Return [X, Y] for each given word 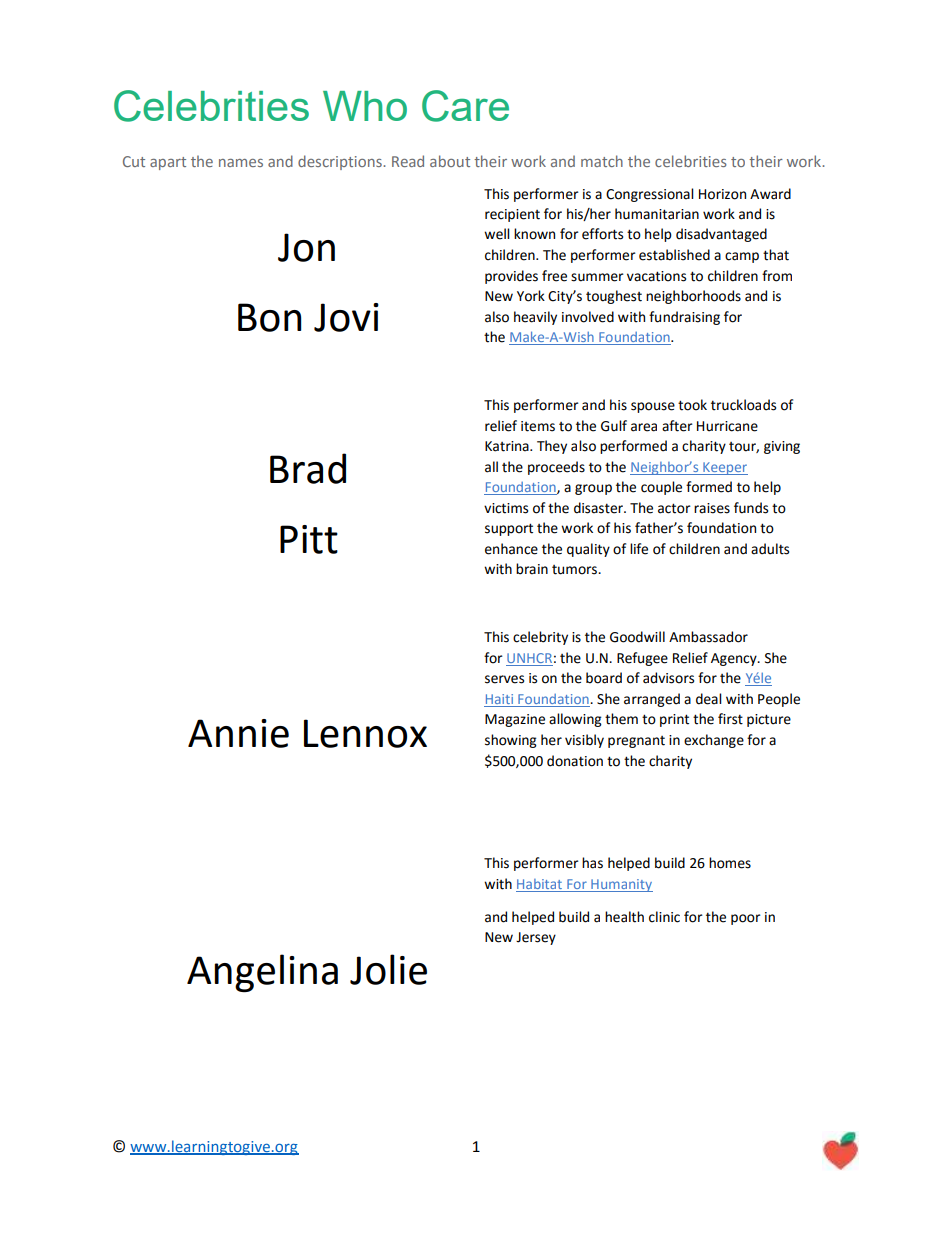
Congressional [650, 195]
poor [746, 919]
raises [712, 508]
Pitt [309, 539]
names [241, 163]
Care [465, 106]
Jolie [388, 969]
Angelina [262, 973]
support [509, 529]
